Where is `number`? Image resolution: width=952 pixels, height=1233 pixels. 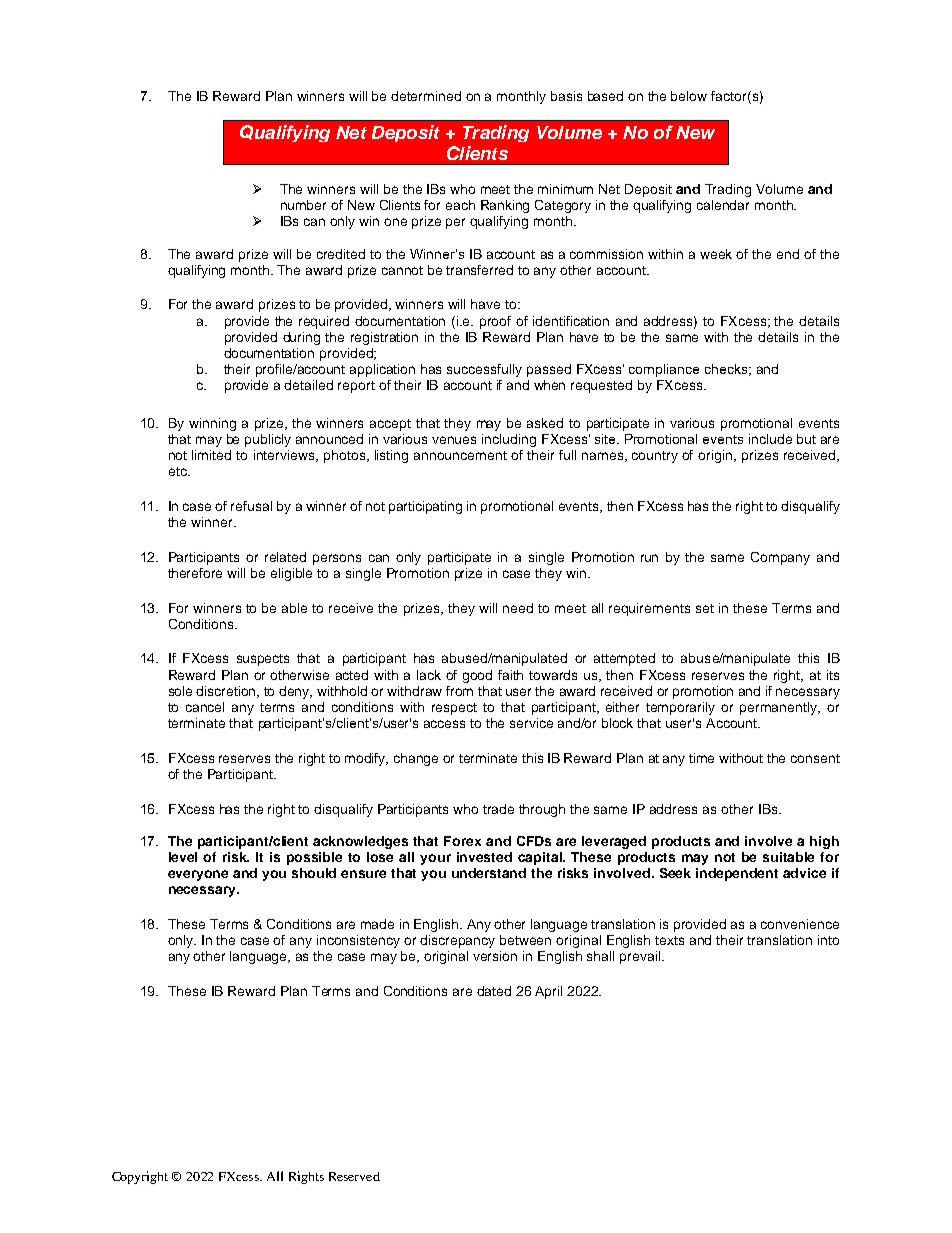
number is located at coordinates (303, 205).
